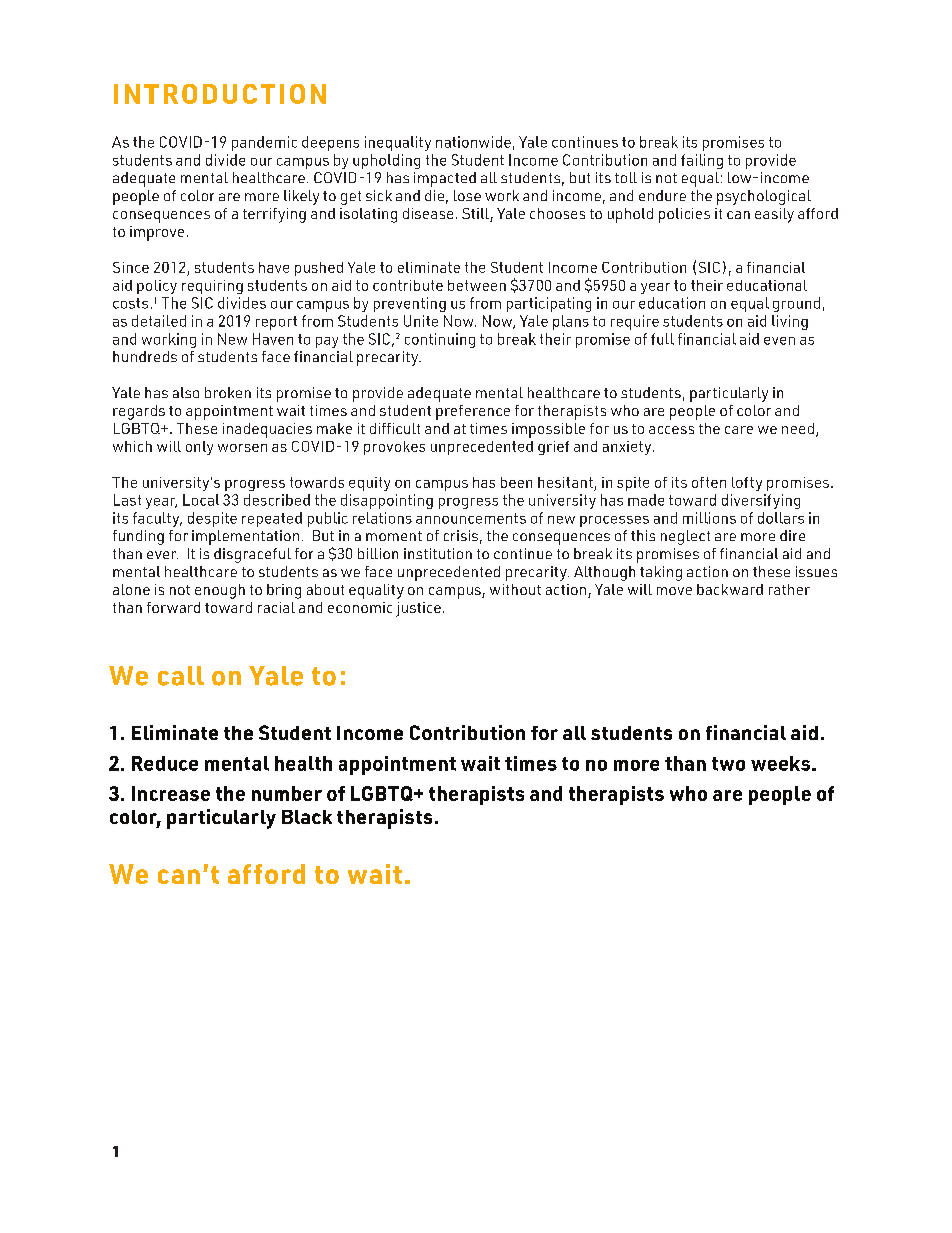  What do you see at coordinates (438, 553) in the screenshot?
I see `institution` at bounding box center [438, 553].
